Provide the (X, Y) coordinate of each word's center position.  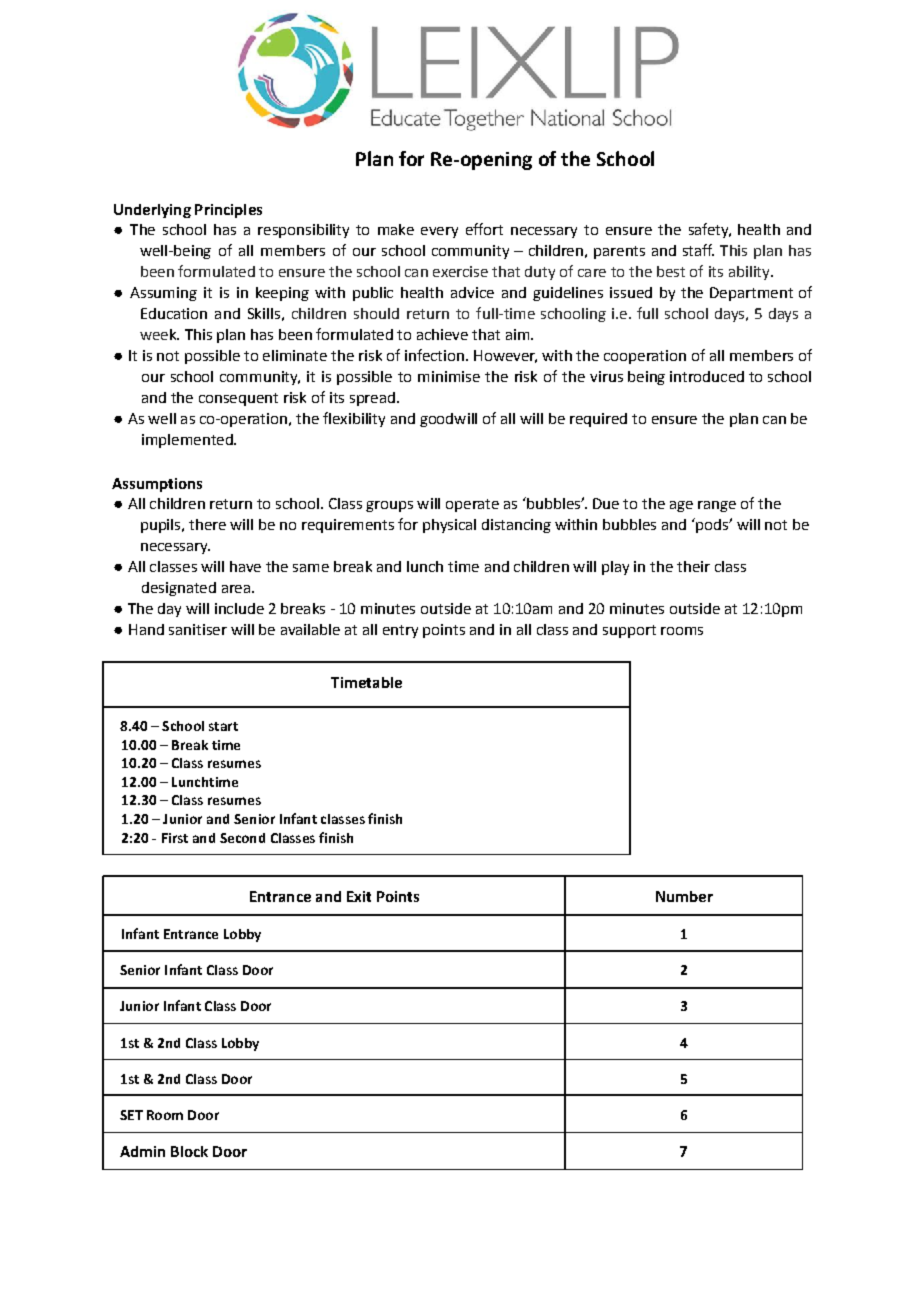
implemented (188, 441)
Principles (228, 211)
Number (684, 896)
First (175, 838)
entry (400, 631)
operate (472, 505)
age (681, 506)
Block (189, 1151)
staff (698, 250)
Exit (359, 896)
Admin (142, 1151)
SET (131, 1115)
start (223, 726)
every (439, 232)
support (629, 631)
